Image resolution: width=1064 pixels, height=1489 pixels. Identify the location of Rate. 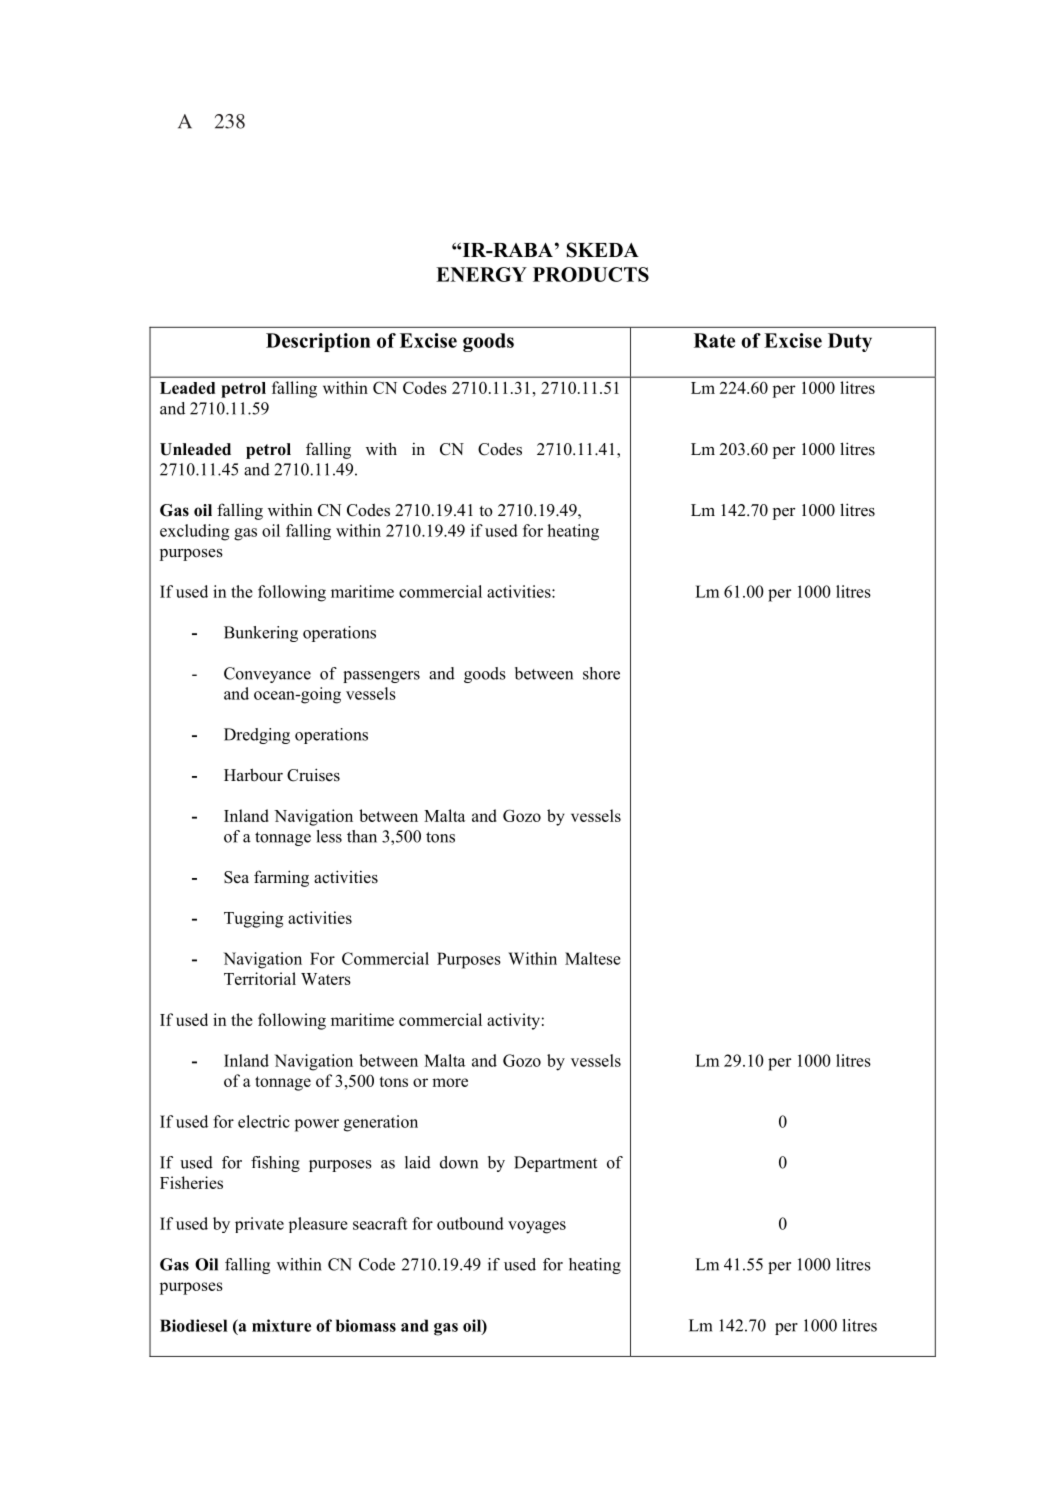
(714, 340).
